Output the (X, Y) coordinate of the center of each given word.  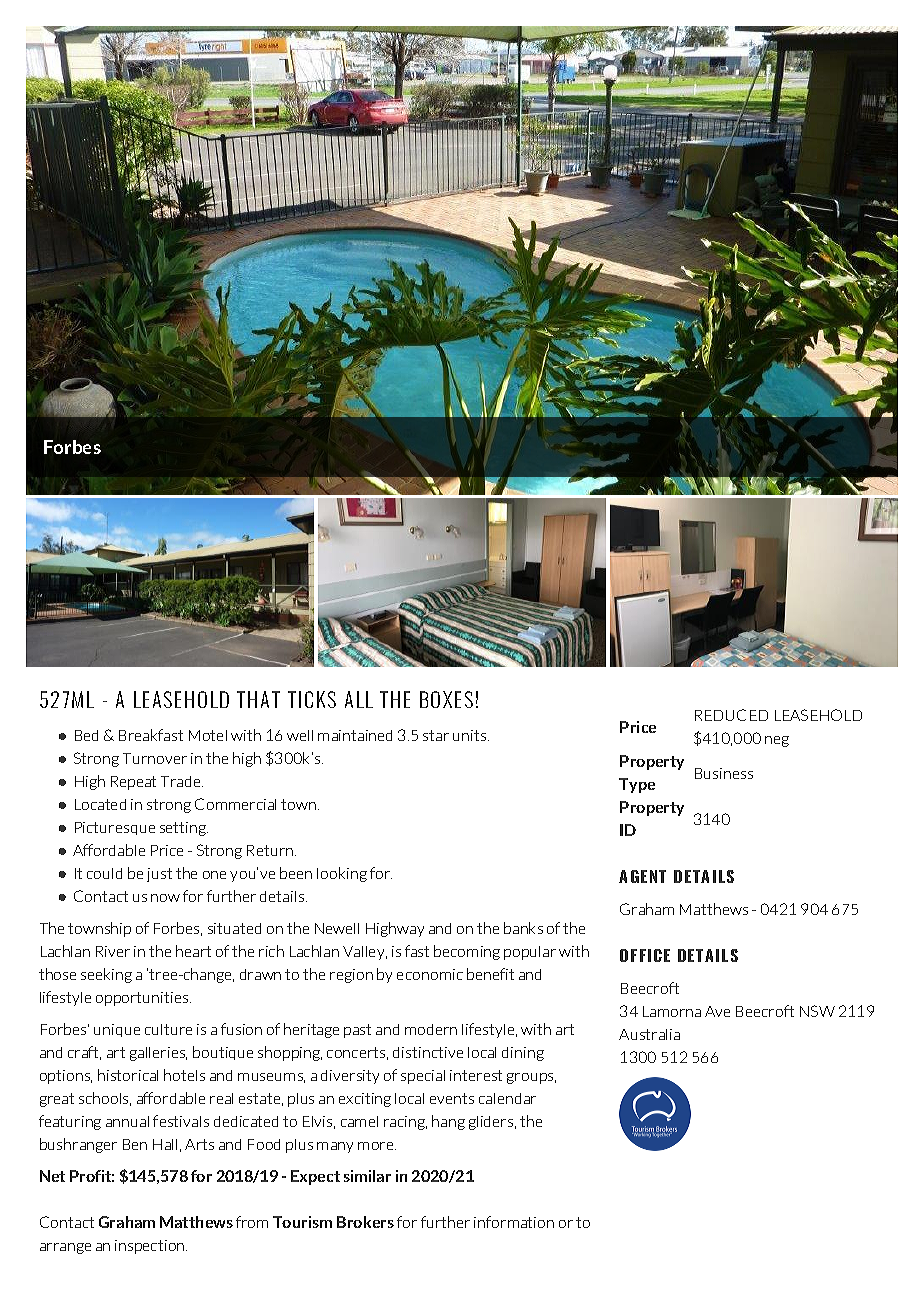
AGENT (642, 876)
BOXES (446, 699)
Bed (86, 735)
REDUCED (731, 715)
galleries (158, 1054)
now (165, 898)
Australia (649, 1034)
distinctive (428, 1052)
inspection (151, 1247)
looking (342, 874)
